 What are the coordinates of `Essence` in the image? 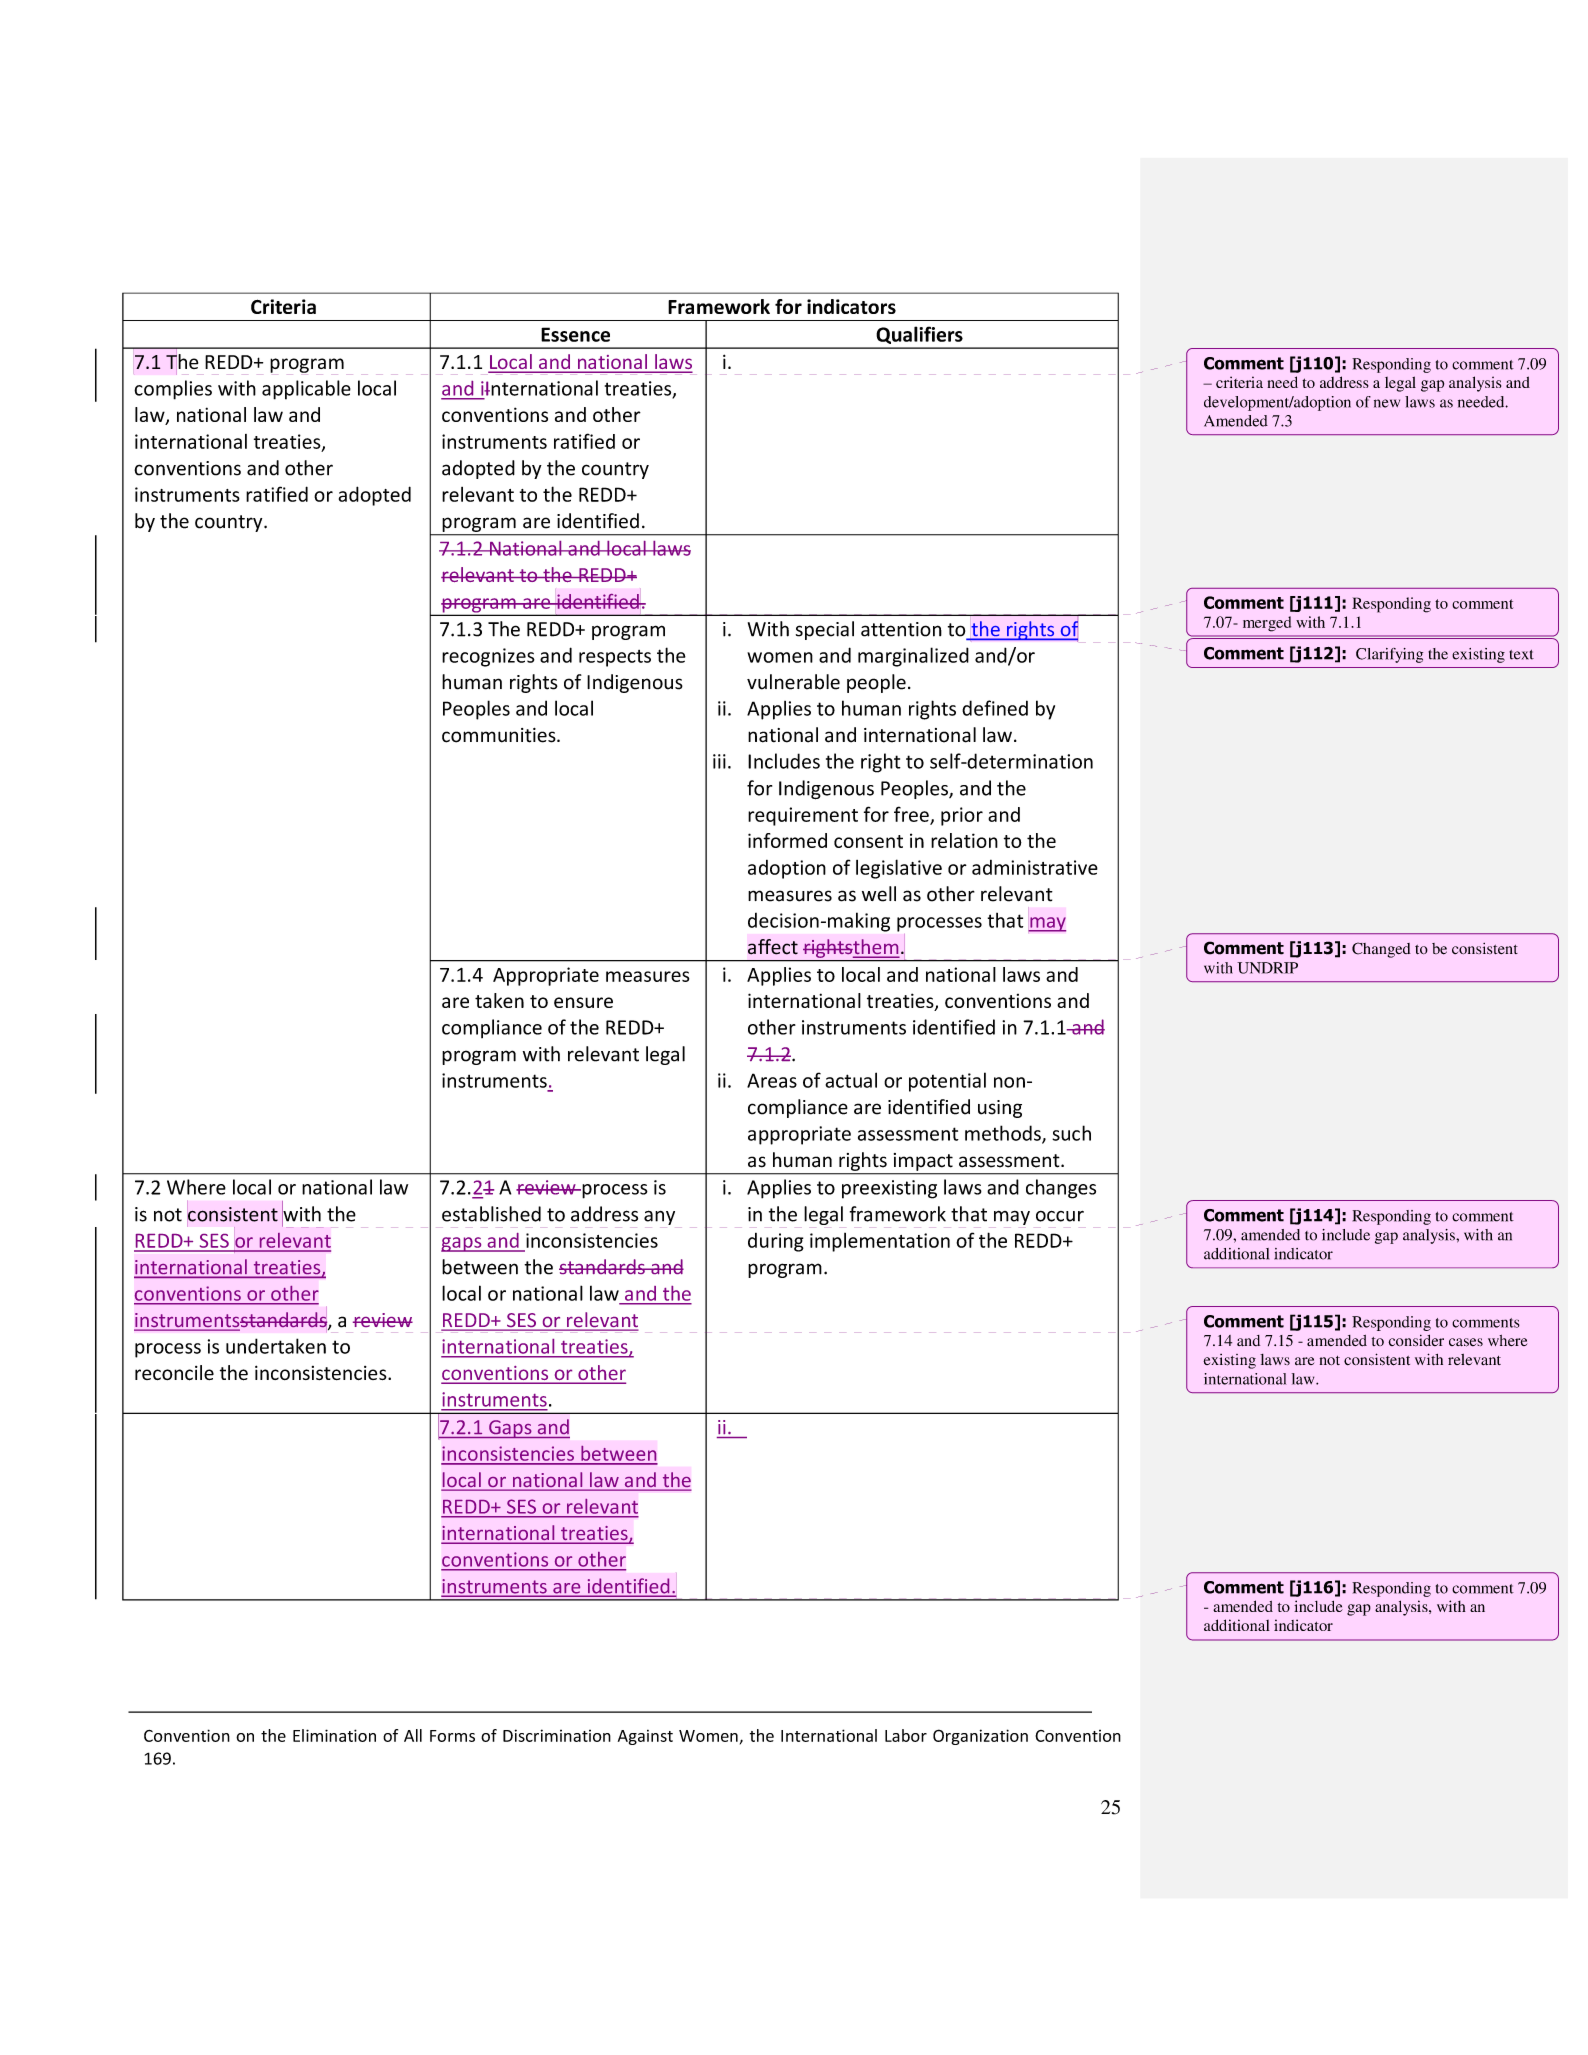 It's located at (575, 334).
